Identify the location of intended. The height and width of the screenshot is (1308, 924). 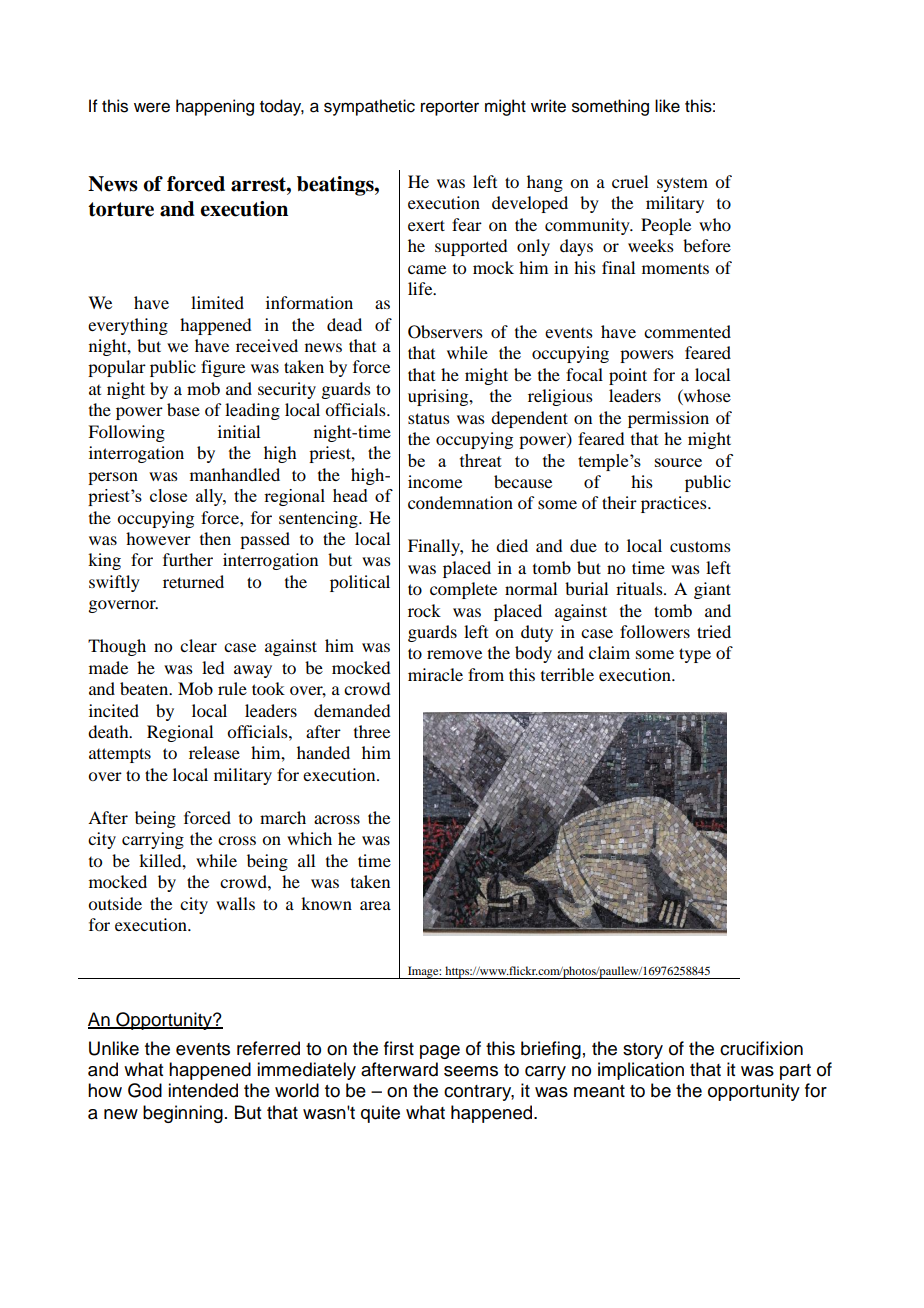
(203, 1090).
